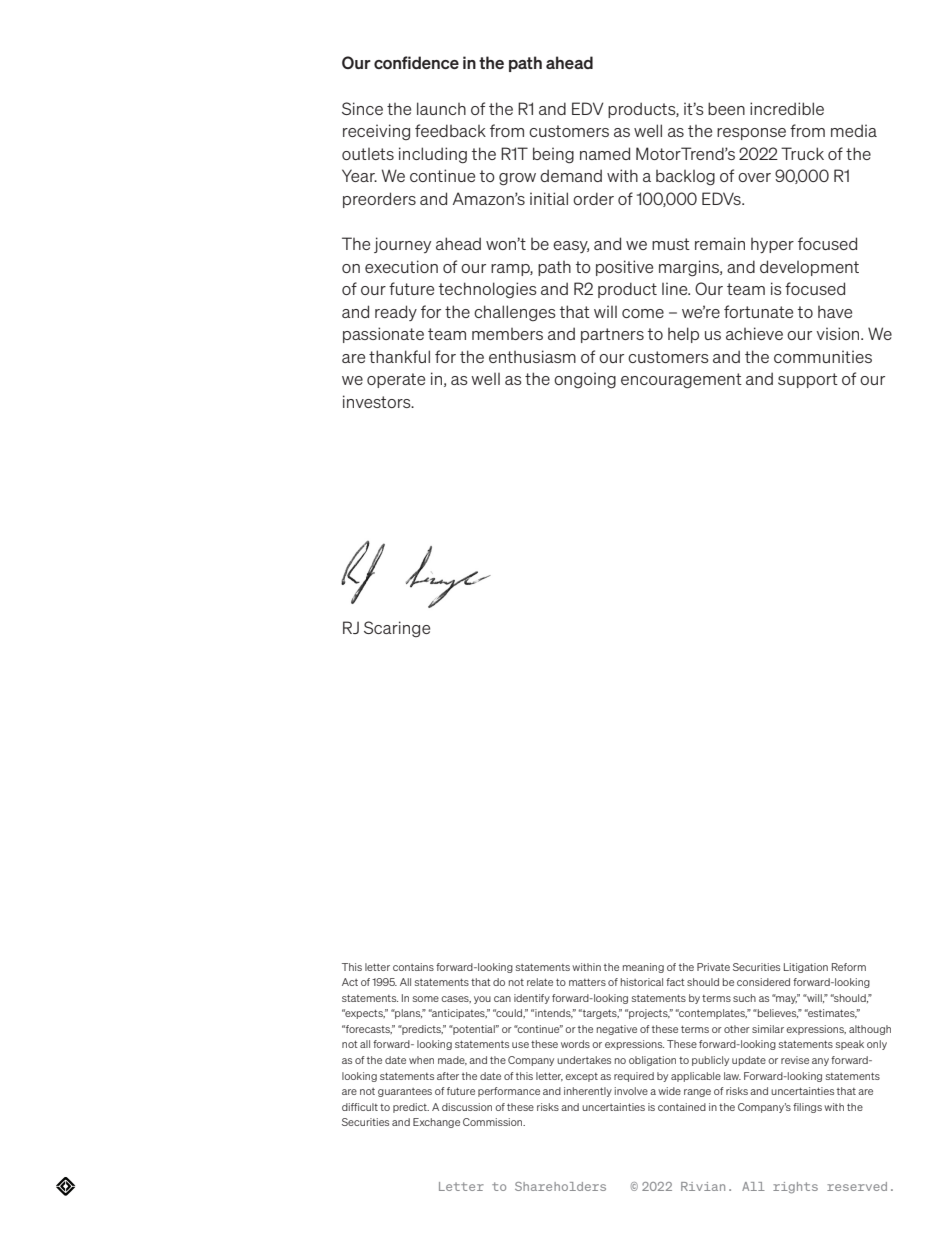 The height and width of the image is (1233, 952). What do you see at coordinates (441, 108) in the image?
I see `launch` at bounding box center [441, 108].
